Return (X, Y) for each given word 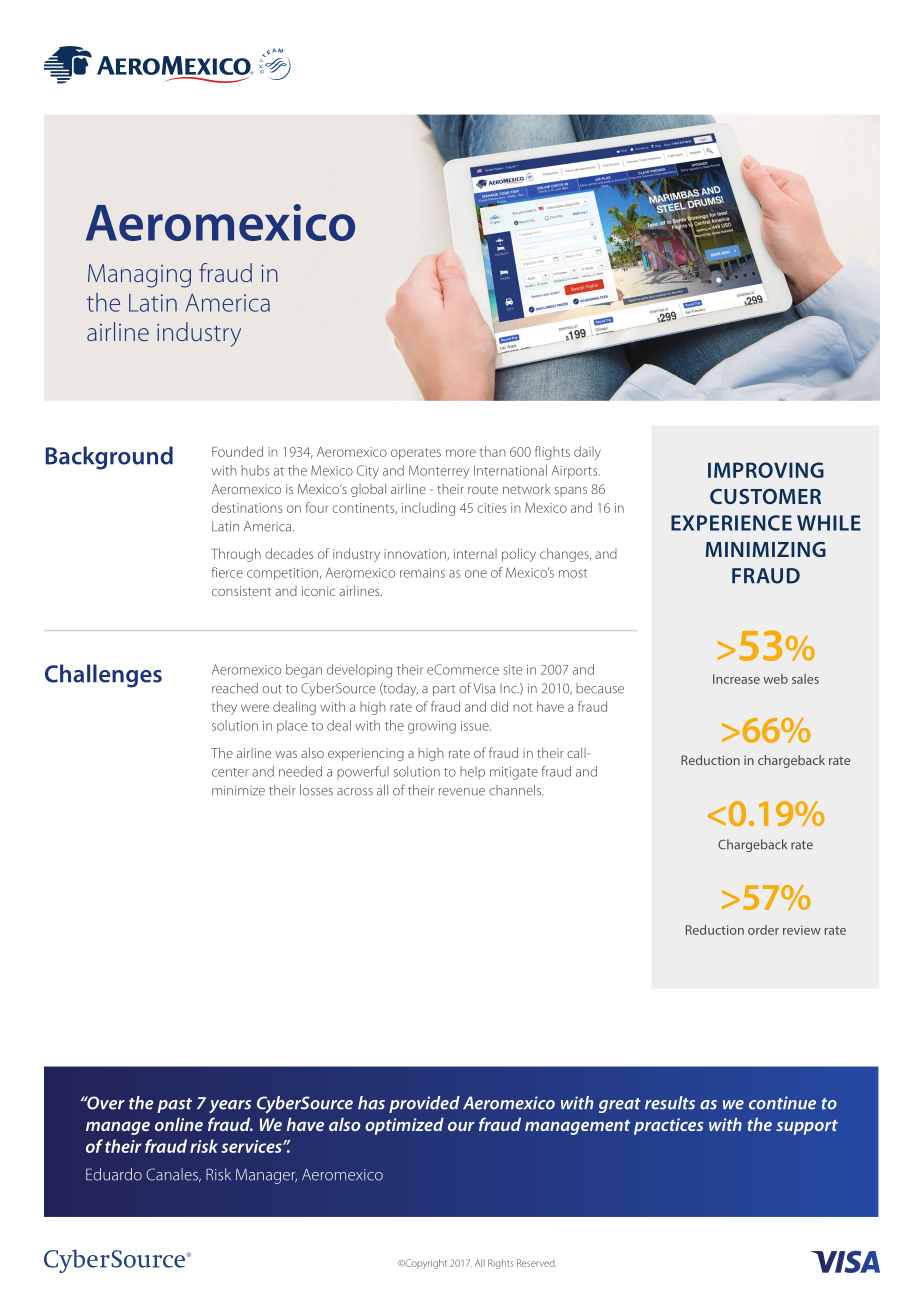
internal (475, 553)
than (493, 451)
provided (424, 1104)
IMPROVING (766, 470)
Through (236, 555)
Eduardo (114, 1174)
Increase (736, 679)
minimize (238, 790)
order (763, 930)
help (472, 772)
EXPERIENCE (731, 523)
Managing (139, 276)
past (174, 1105)
